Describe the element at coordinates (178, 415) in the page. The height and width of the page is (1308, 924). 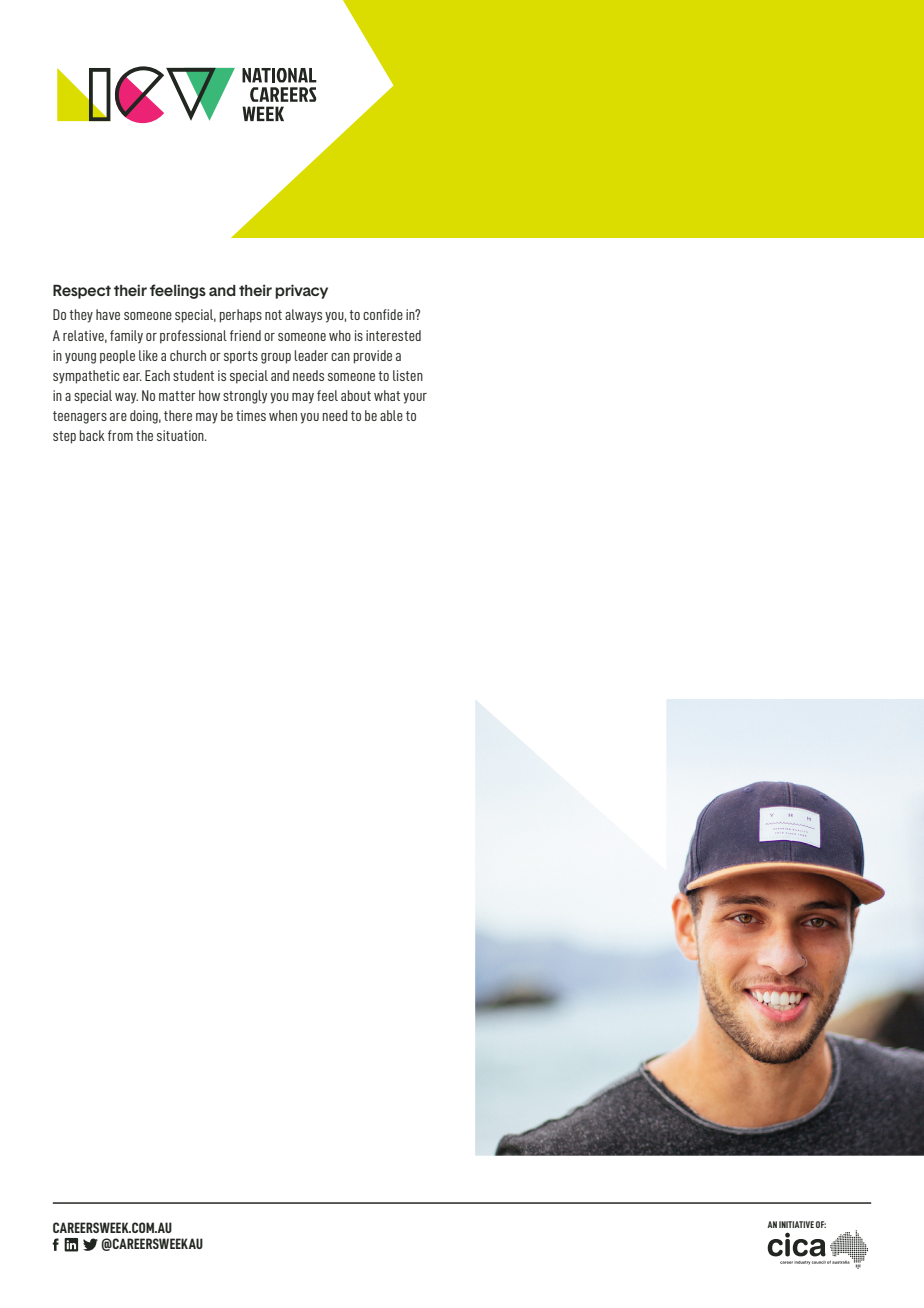
I see `there` at that location.
